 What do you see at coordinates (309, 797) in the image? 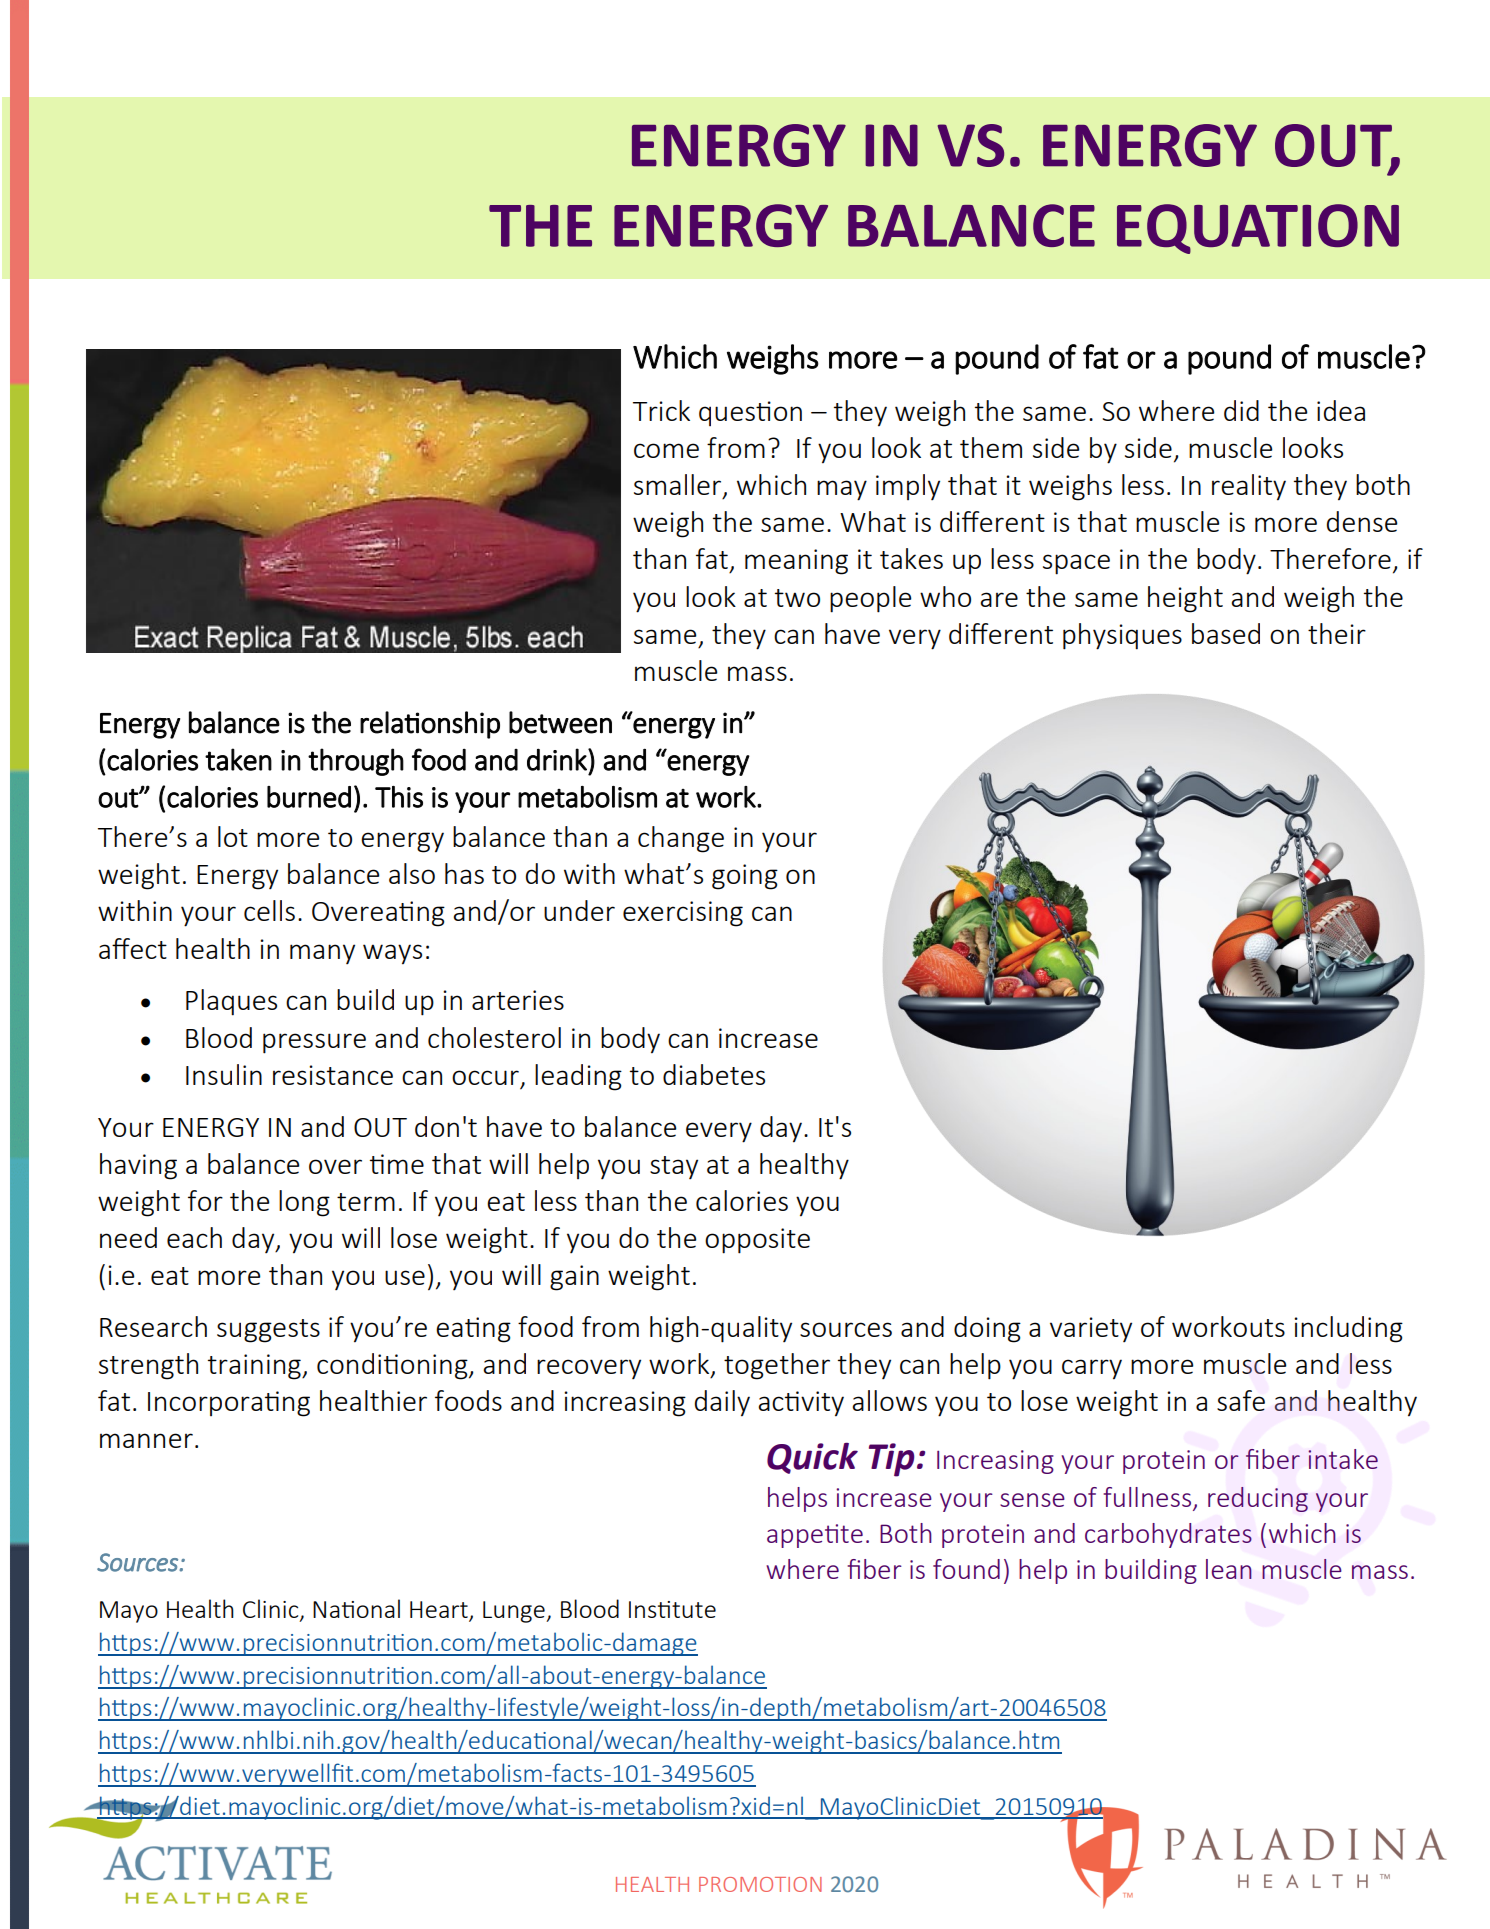
I see `burned` at bounding box center [309, 797].
